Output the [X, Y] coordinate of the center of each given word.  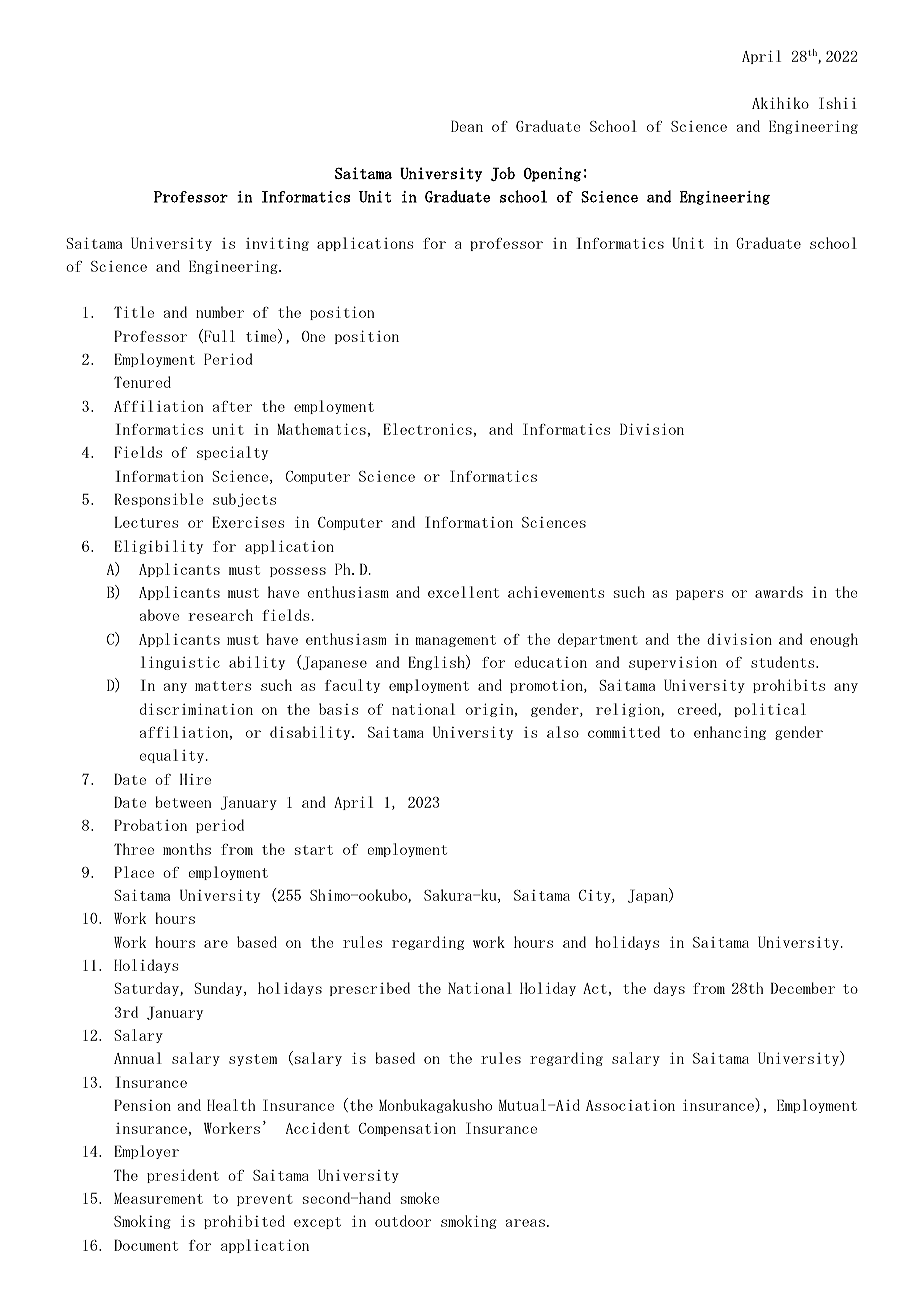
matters [223, 686]
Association [630, 1105]
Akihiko [780, 103]
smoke [420, 1198]
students [784, 662]
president [183, 1176]
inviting [277, 244]
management [456, 641]
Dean [467, 126]
